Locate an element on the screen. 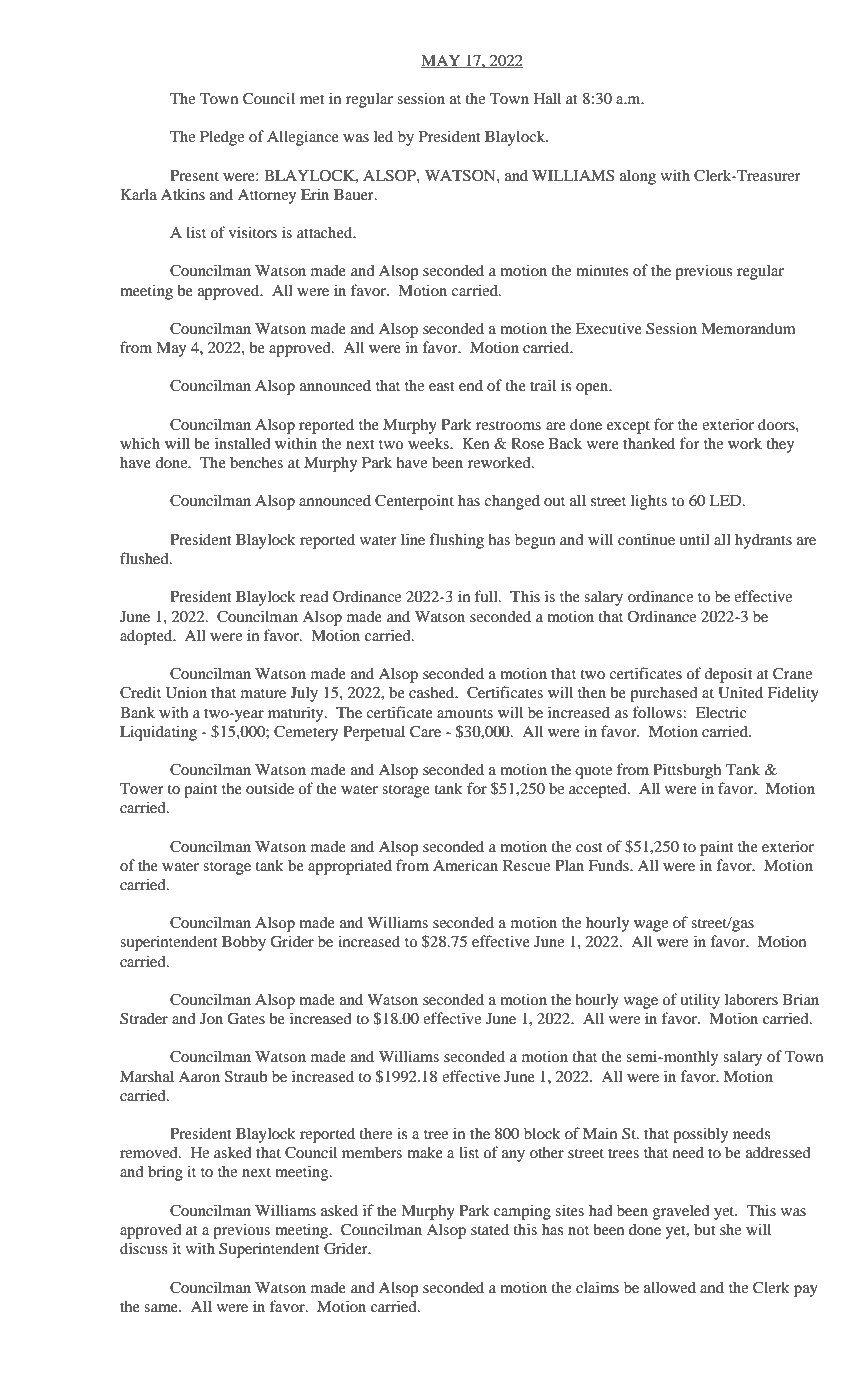 The width and height of the screenshot is (849, 1400). discuss is located at coordinates (143, 1248).
